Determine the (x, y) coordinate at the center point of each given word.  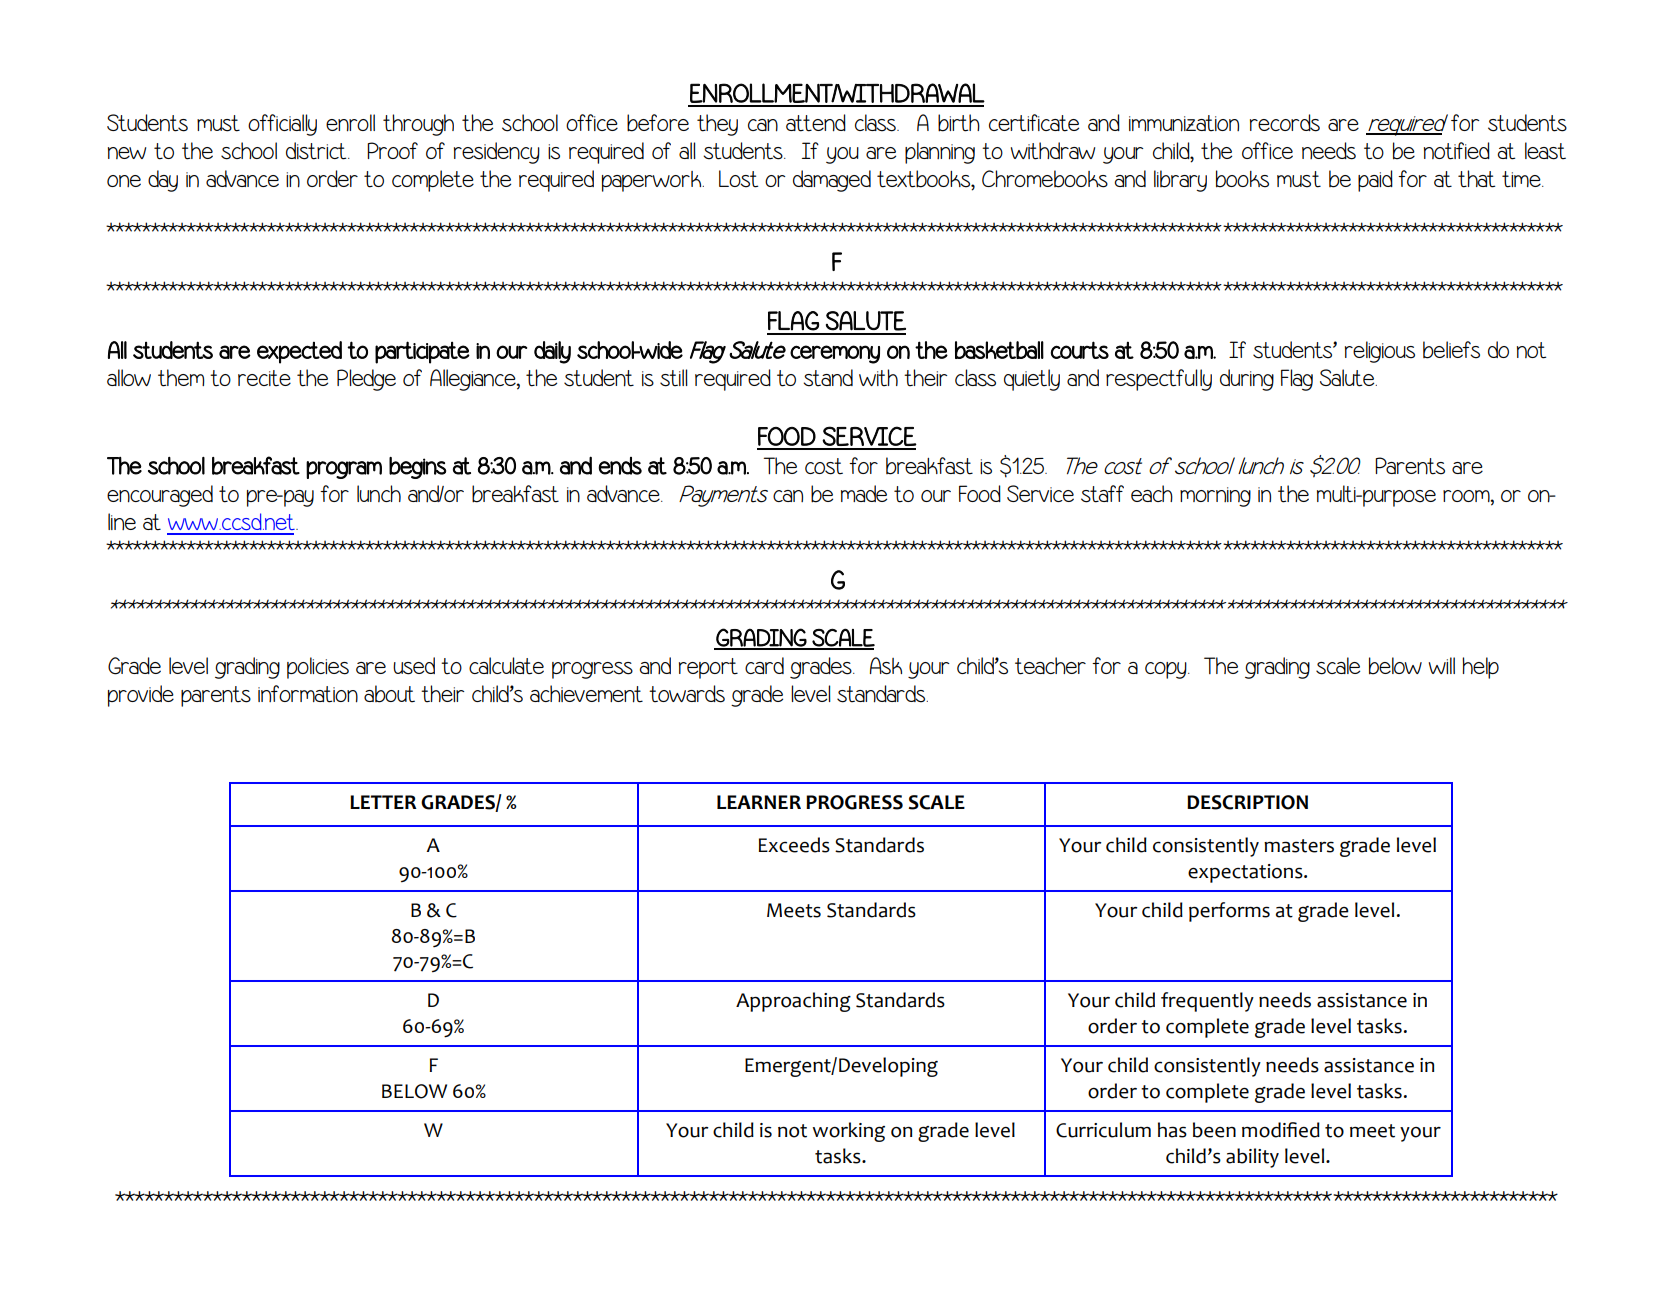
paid (1375, 181)
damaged (832, 181)
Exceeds (794, 845)
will (1442, 665)
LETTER (383, 802)
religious (1380, 352)
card (764, 665)
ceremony (835, 354)
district (317, 151)
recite (264, 378)
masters (1299, 846)
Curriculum (1103, 1130)
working (848, 1132)
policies (318, 668)
